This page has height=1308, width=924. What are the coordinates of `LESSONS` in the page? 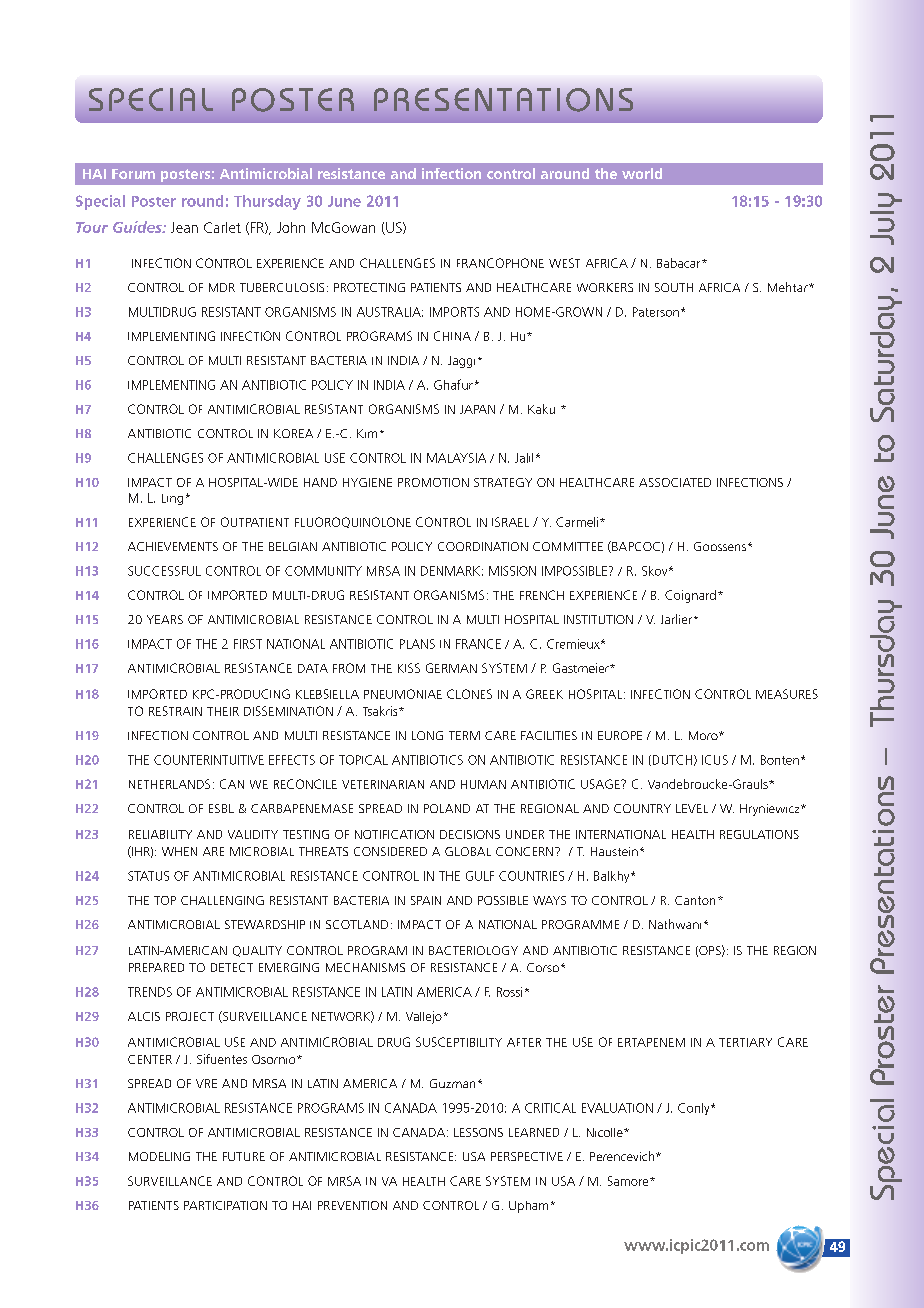 It's located at (478, 1132).
